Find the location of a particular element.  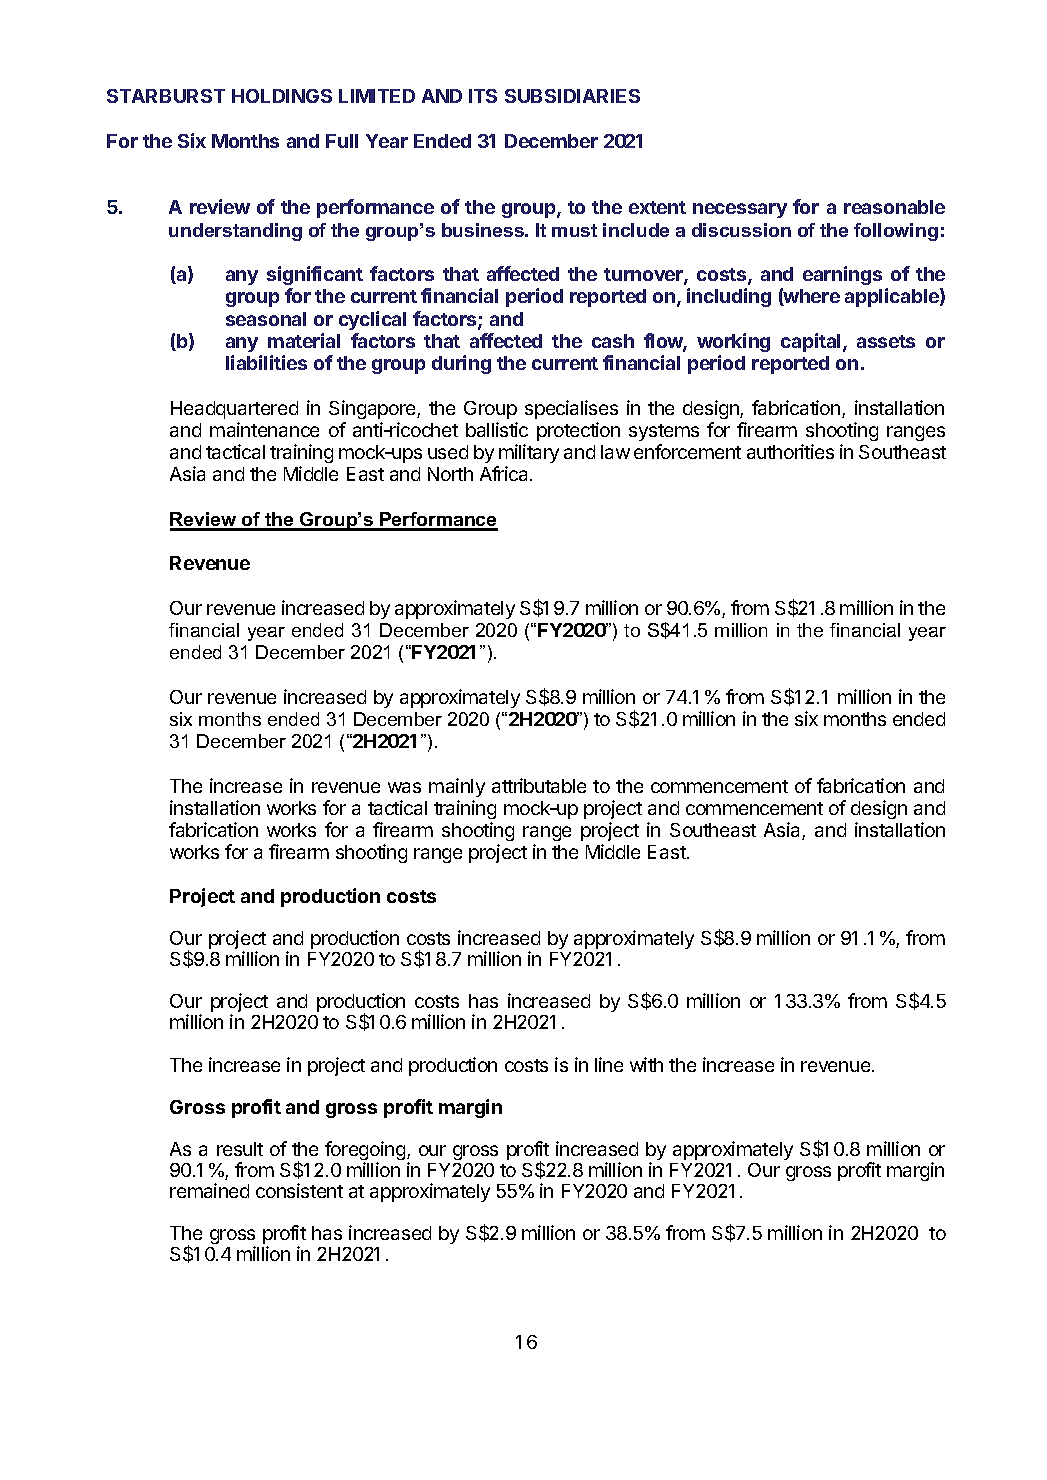

foregoing is located at coordinates (365, 1152).
